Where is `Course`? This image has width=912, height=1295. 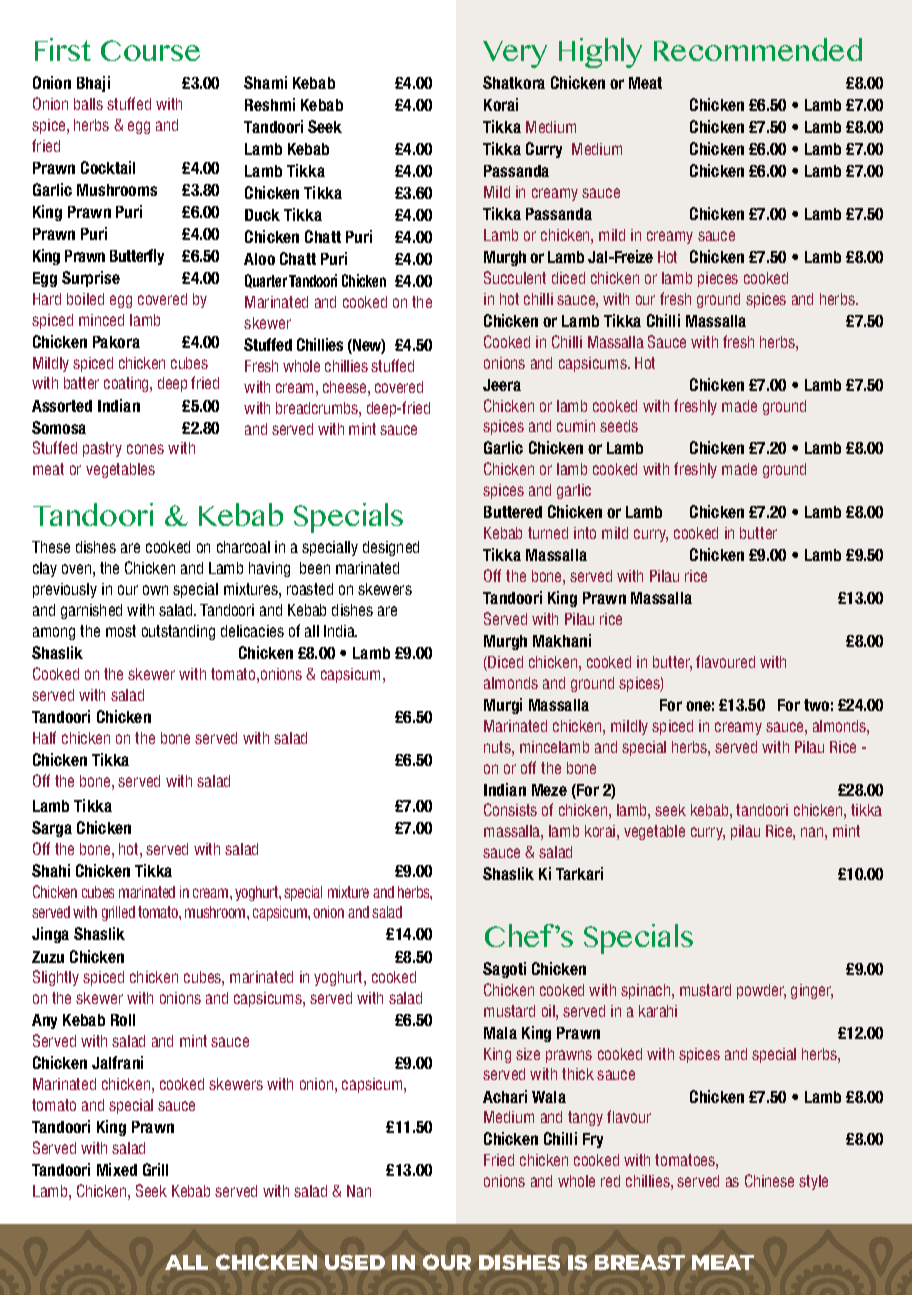 Course is located at coordinates (150, 50).
